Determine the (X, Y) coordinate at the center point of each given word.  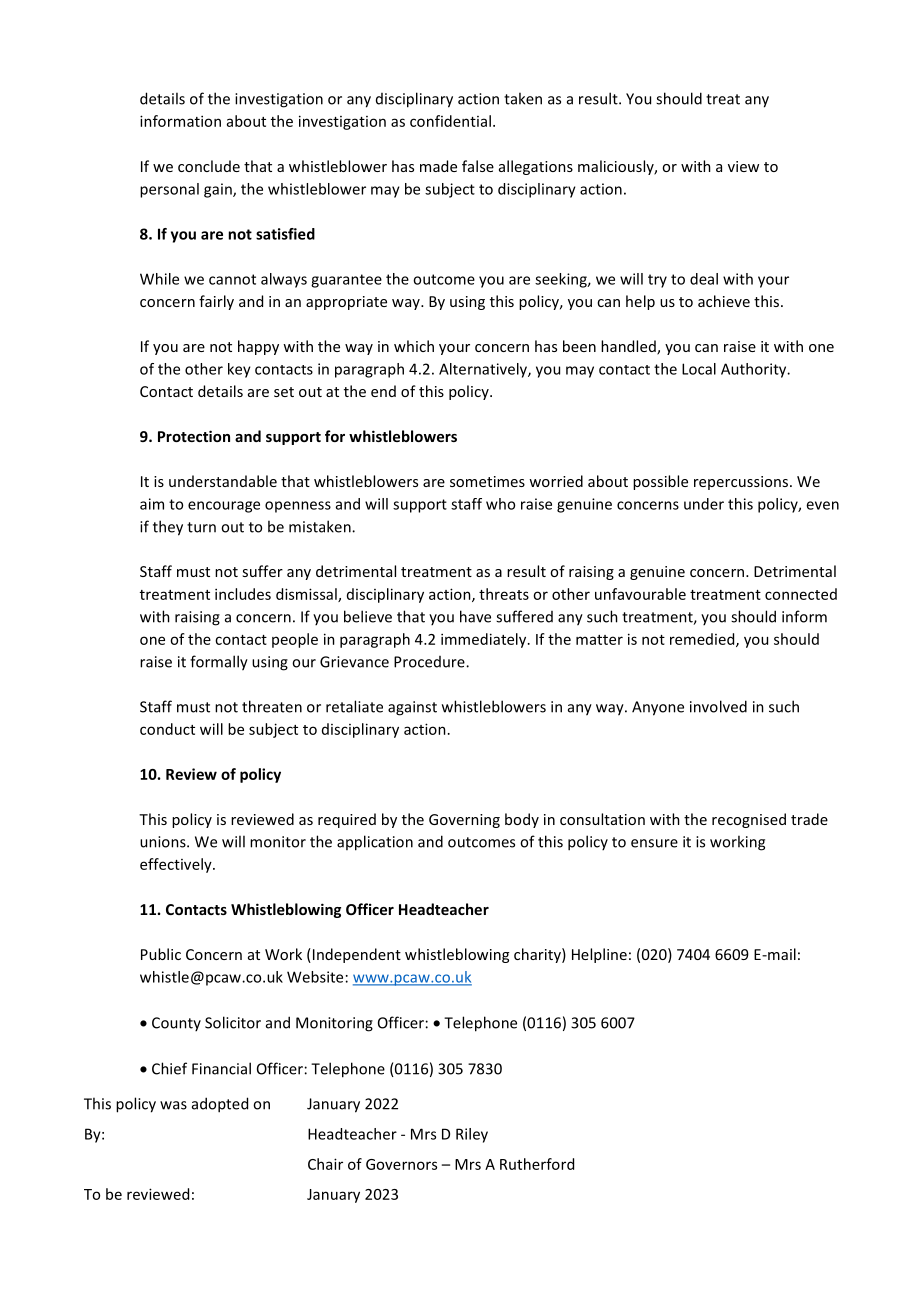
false (478, 166)
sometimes (487, 481)
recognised (749, 820)
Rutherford (537, 1164)
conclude (209, 166)
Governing (464, 821)
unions (164, 842)
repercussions (741, 483)
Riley (472, 1135)
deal (704, 279)
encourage (224, 507)
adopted (220, 1105)
